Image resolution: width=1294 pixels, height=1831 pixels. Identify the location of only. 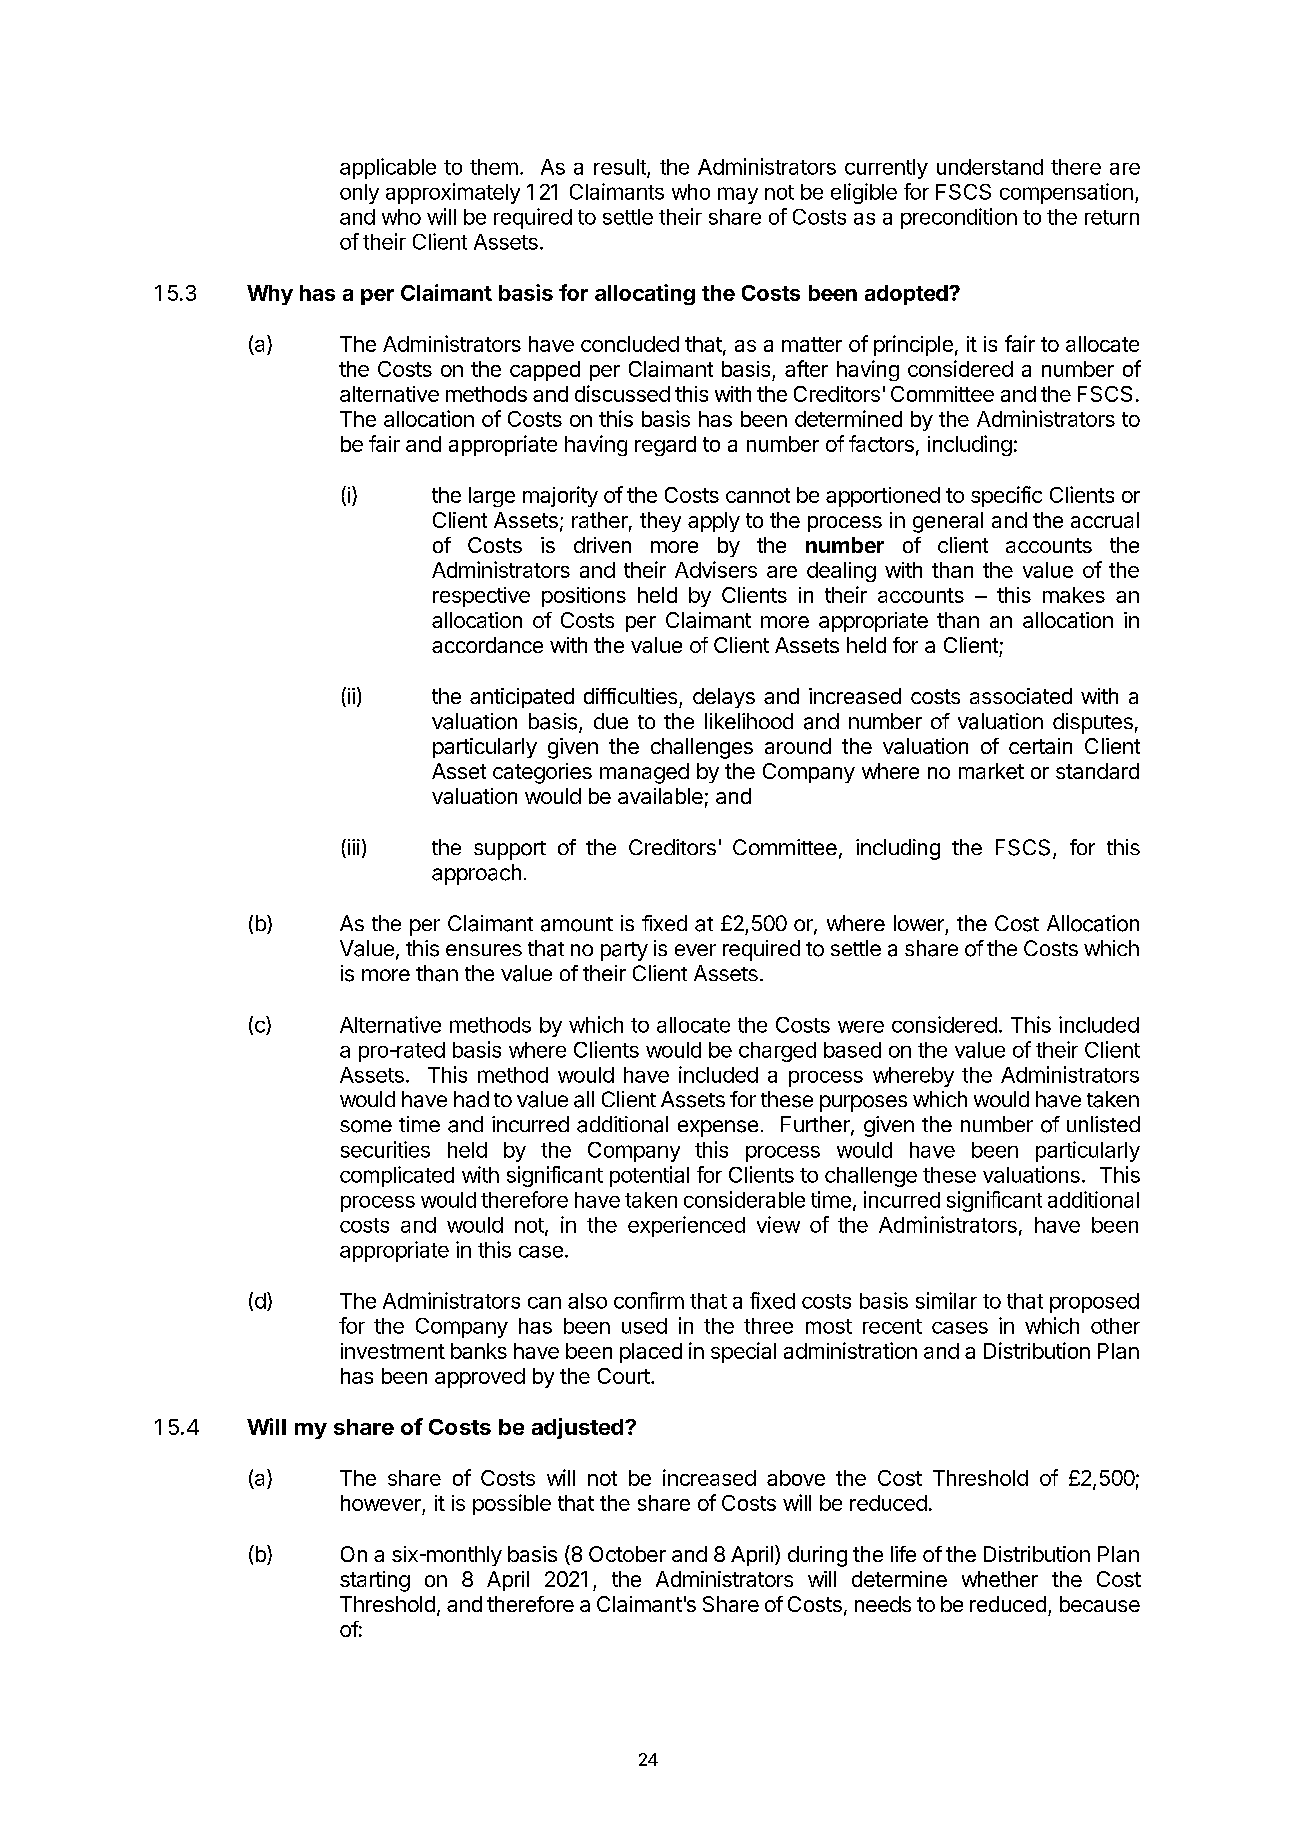
(359, 194).
